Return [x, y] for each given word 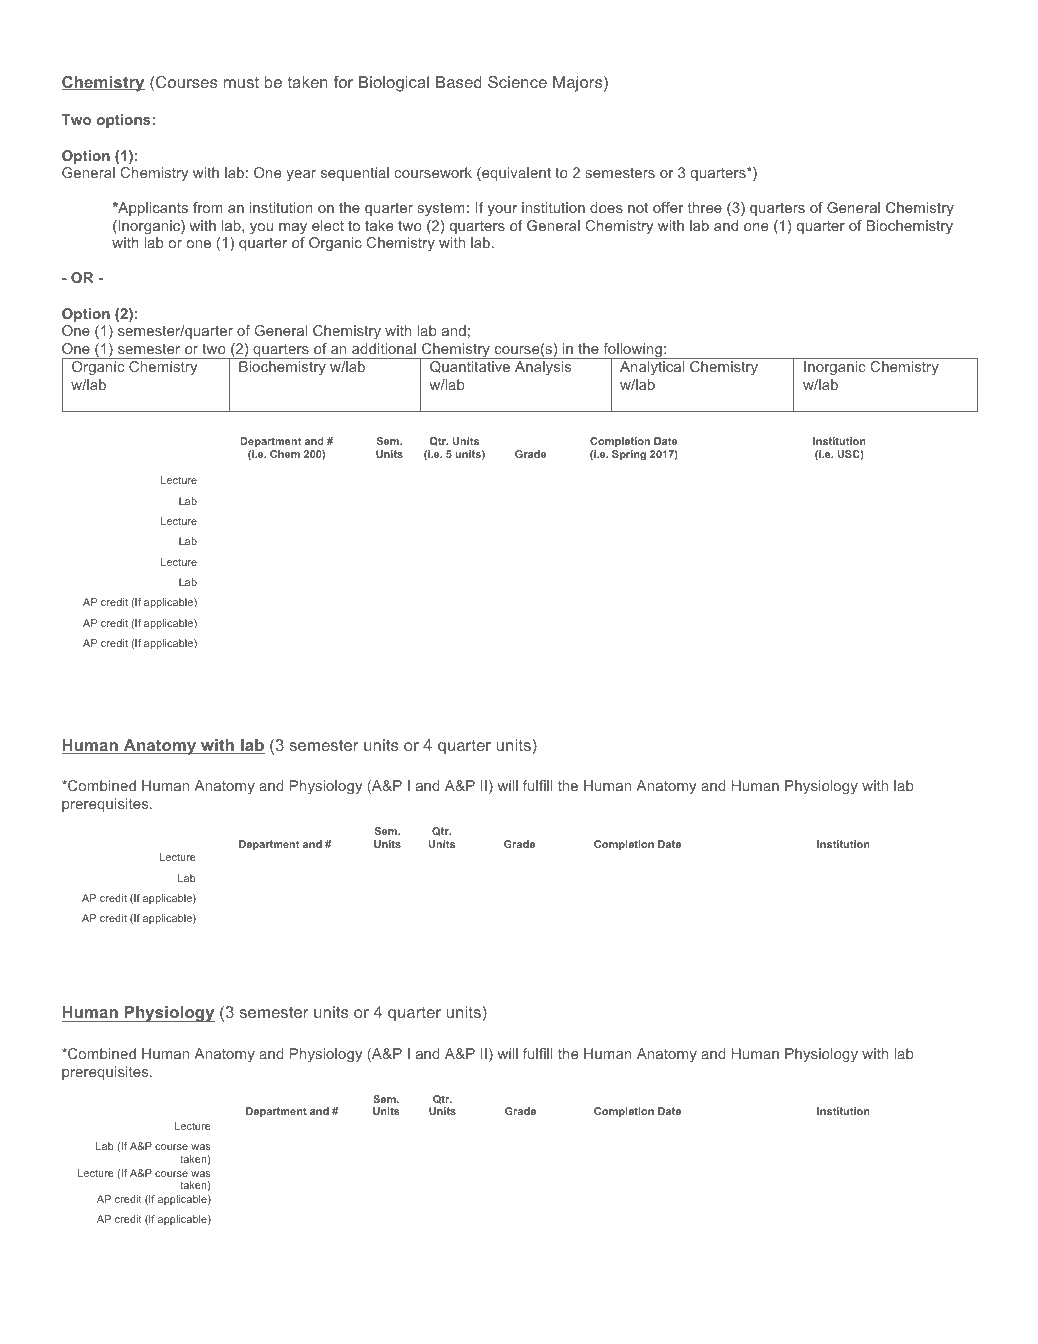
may [293, 228]
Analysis [543, 368]
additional [384, 348]
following [632, 351]
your [502, 210]
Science [517, 82]
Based [459, 82]
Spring [629, 455]
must [241, 82]
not [638, 207]
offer [668, 207]
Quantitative [470, 367]
